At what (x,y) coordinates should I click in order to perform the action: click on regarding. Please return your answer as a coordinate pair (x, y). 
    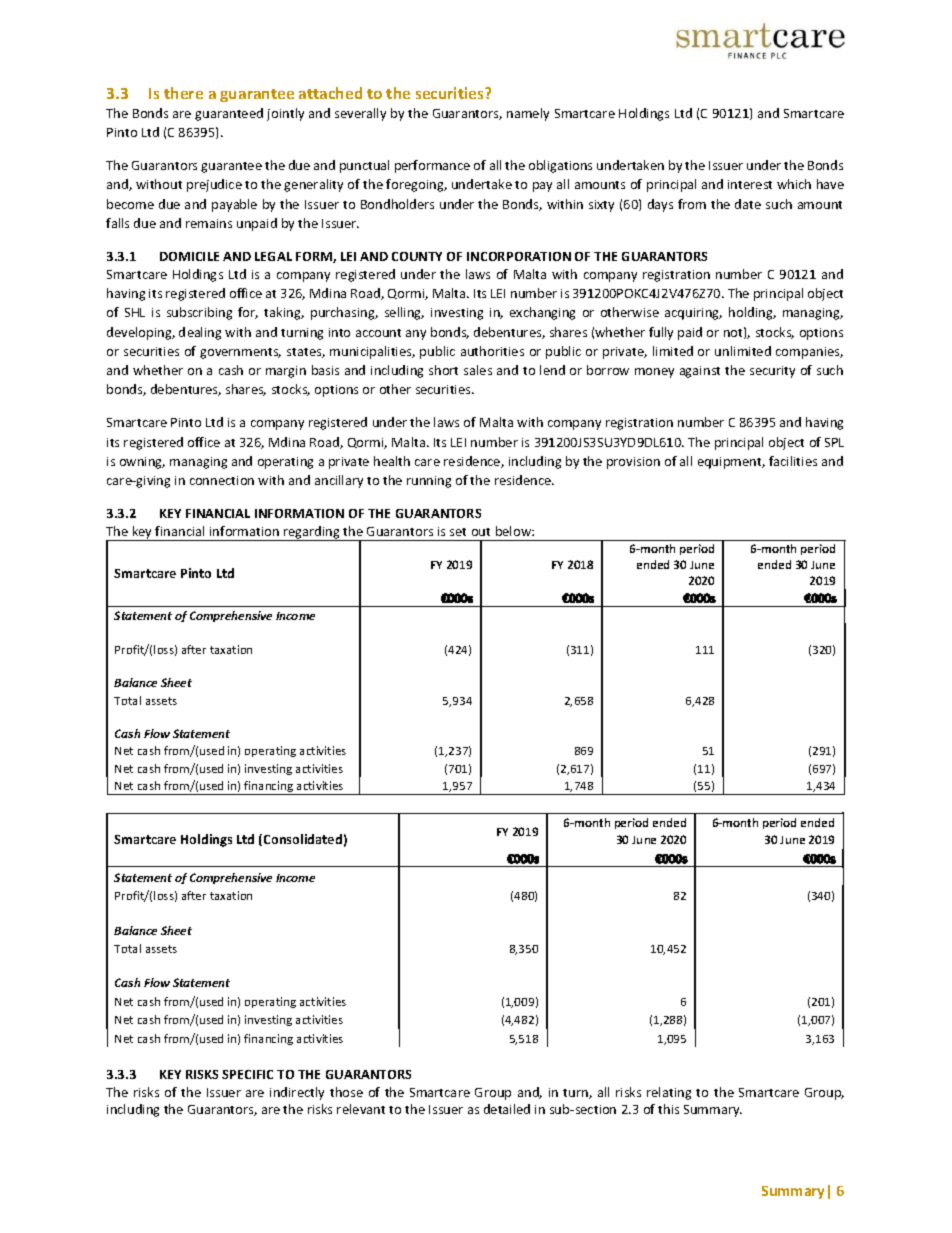
    Looking at the image, I should click on (312, 533).
